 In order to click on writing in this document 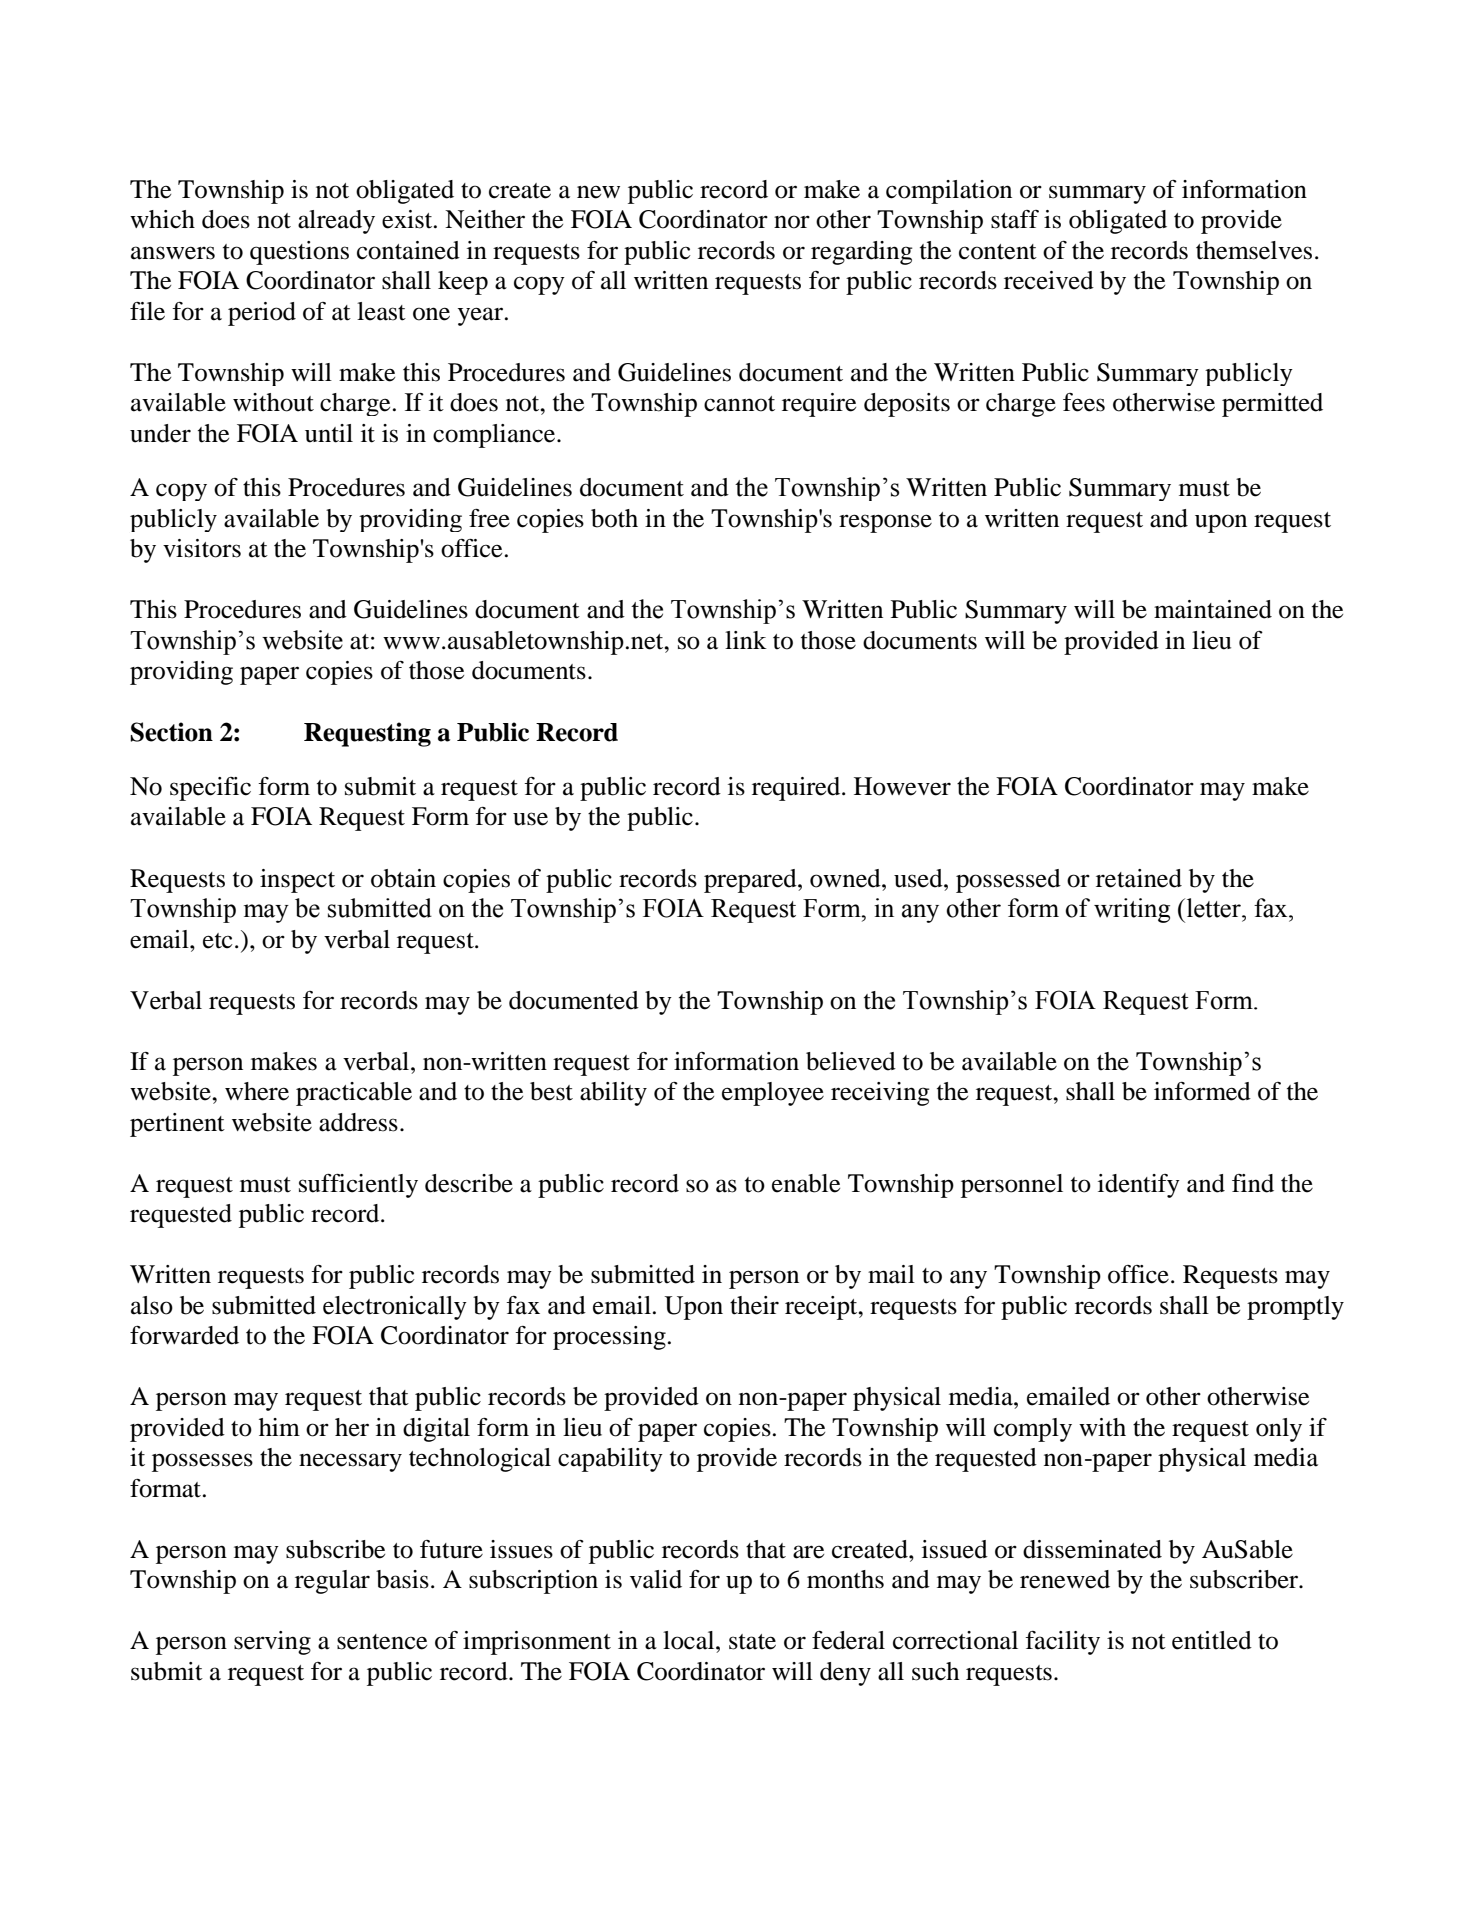, I will do `click(1132, 910)`.
